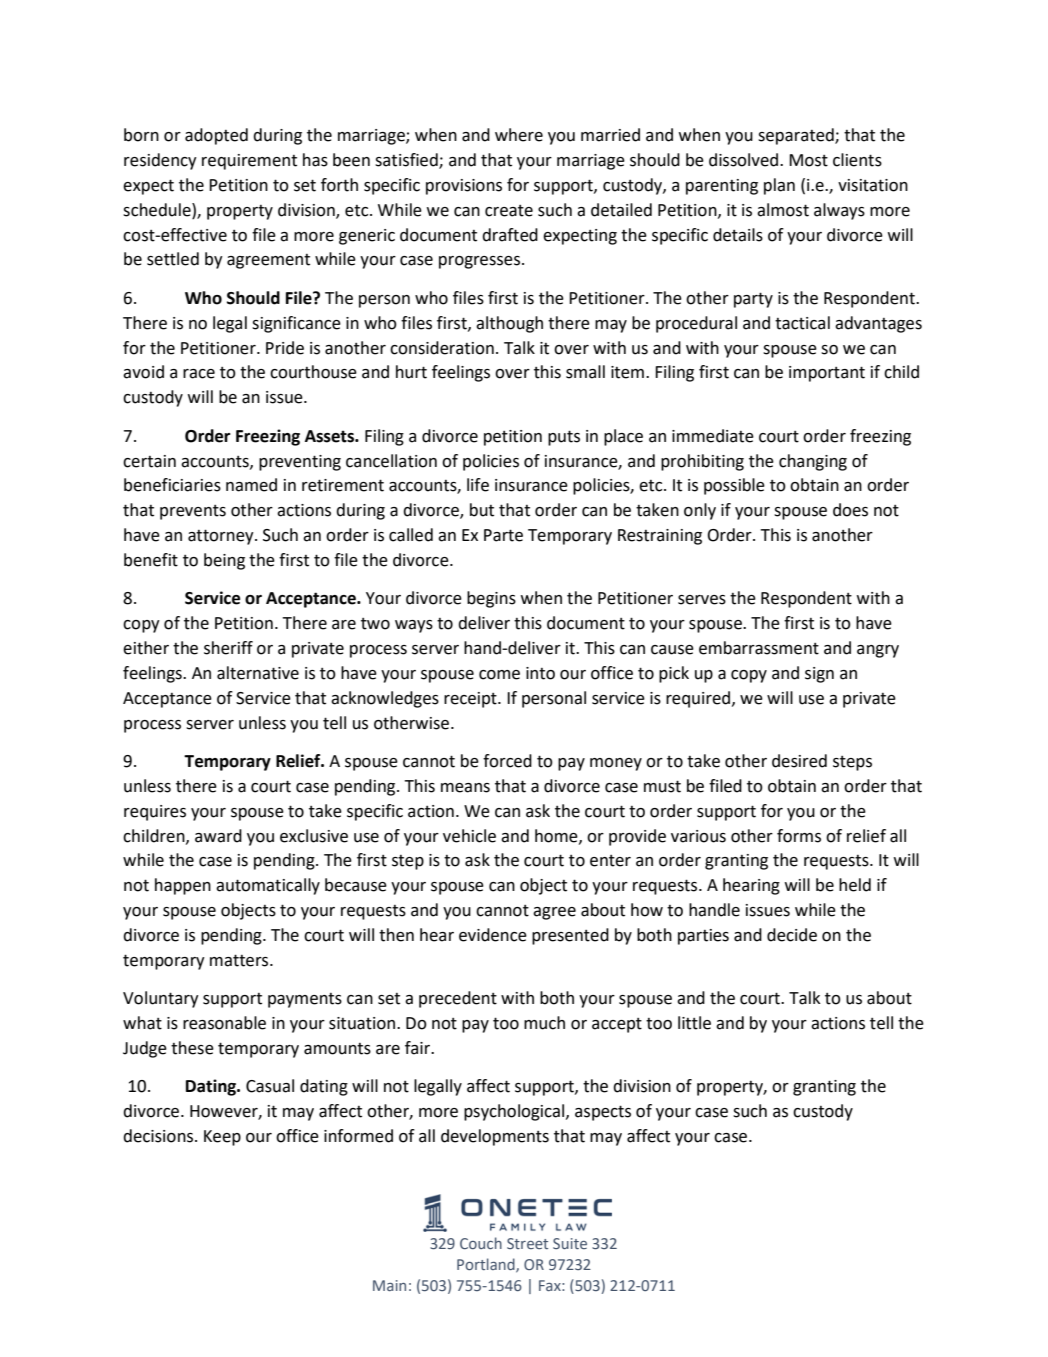  What do you see at coordinates (249, 162) in the document?
I see `requirement` at bounding box center [249, 162].
